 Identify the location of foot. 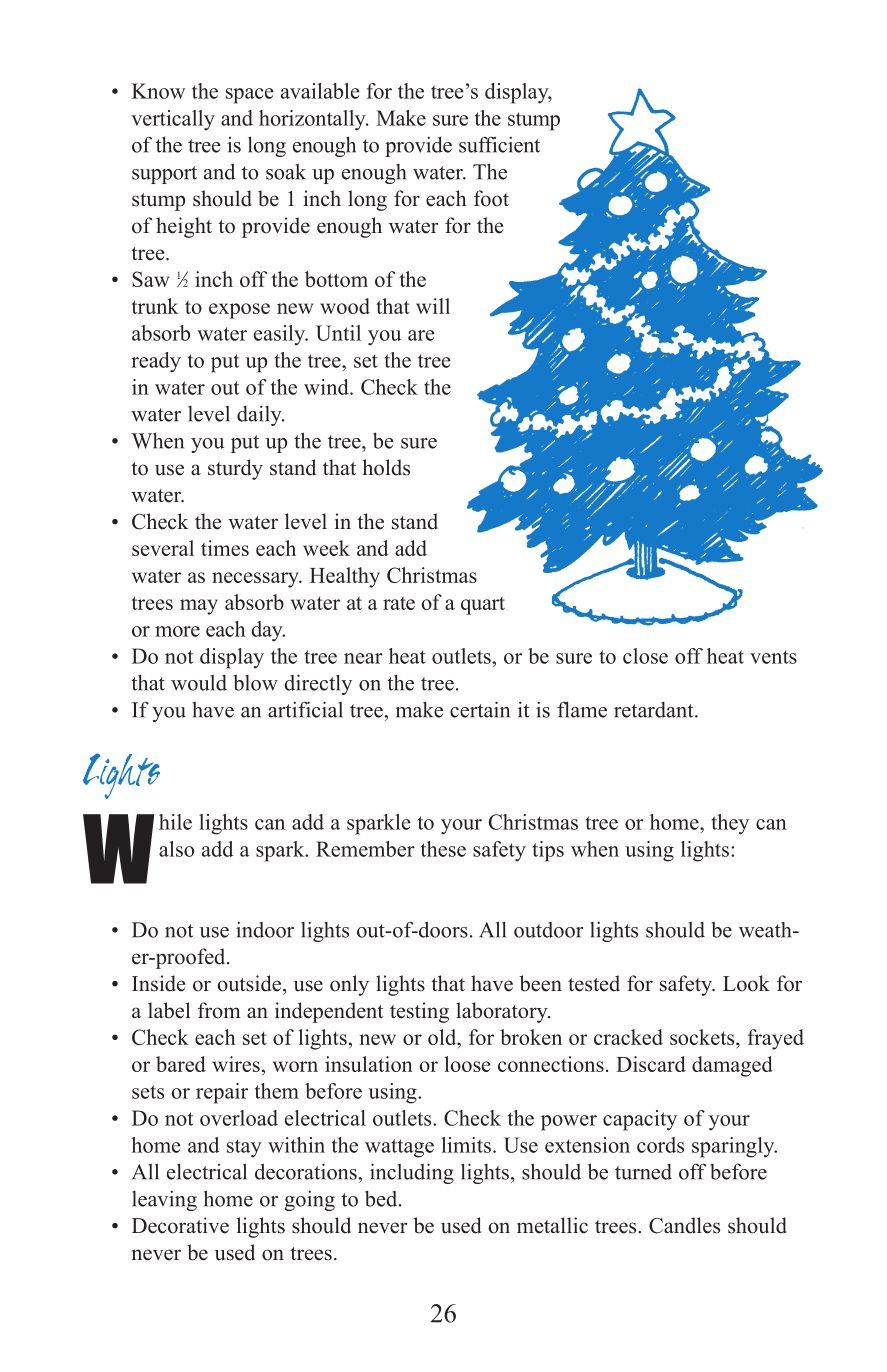
(491, 198).
